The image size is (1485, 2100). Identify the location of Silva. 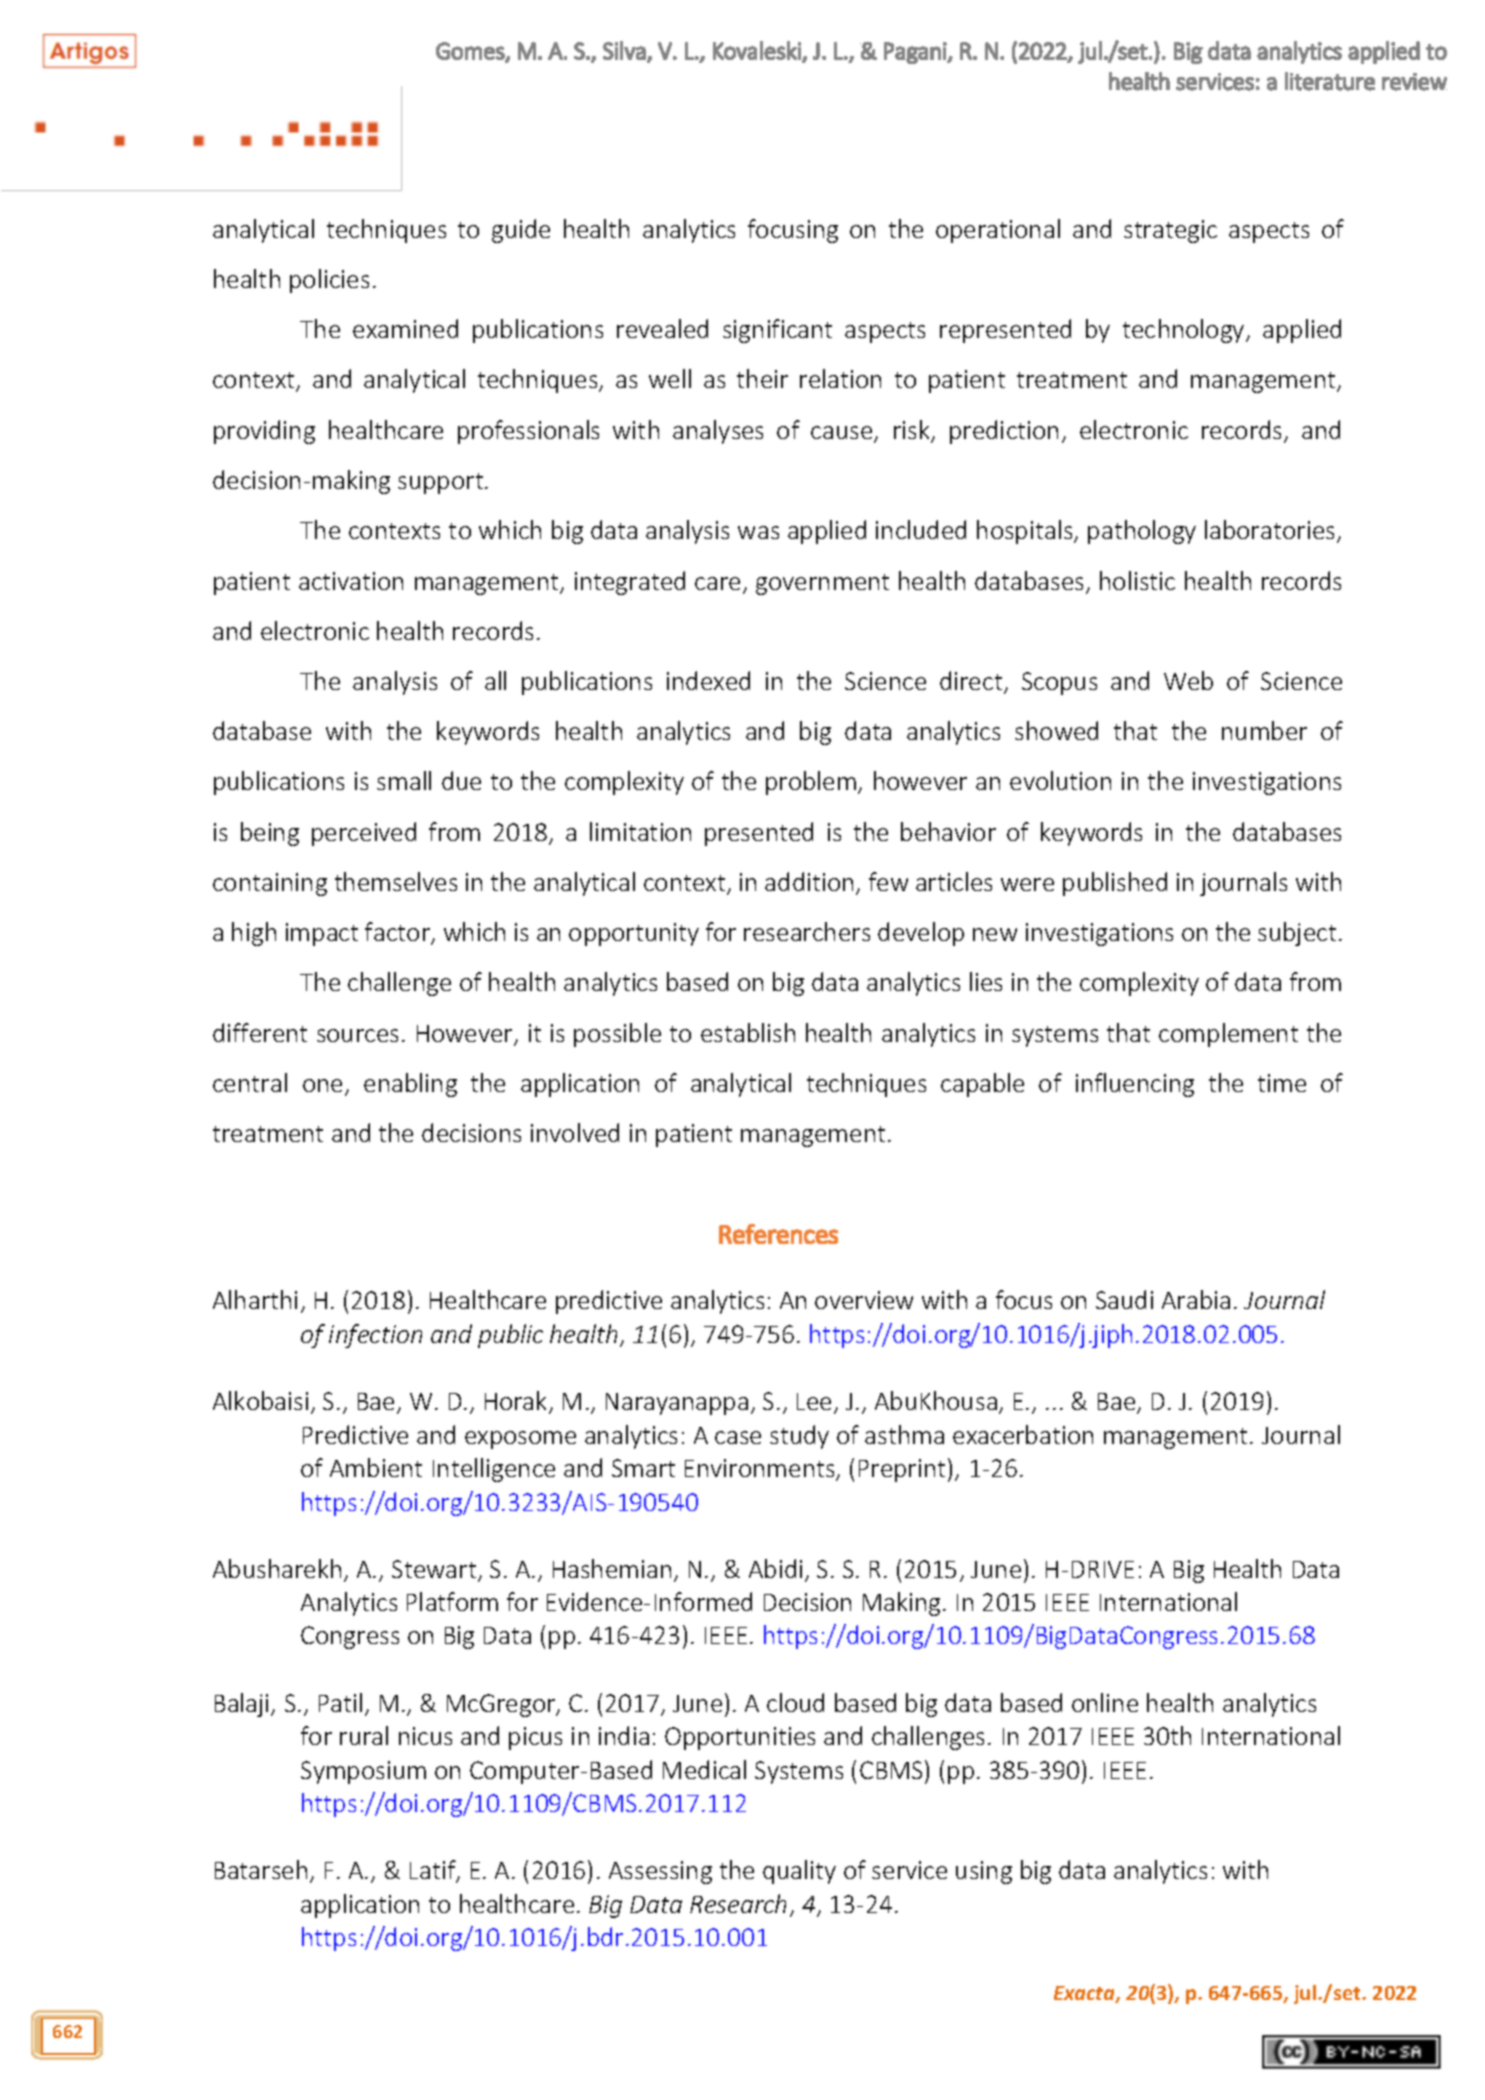
(624, 50).
